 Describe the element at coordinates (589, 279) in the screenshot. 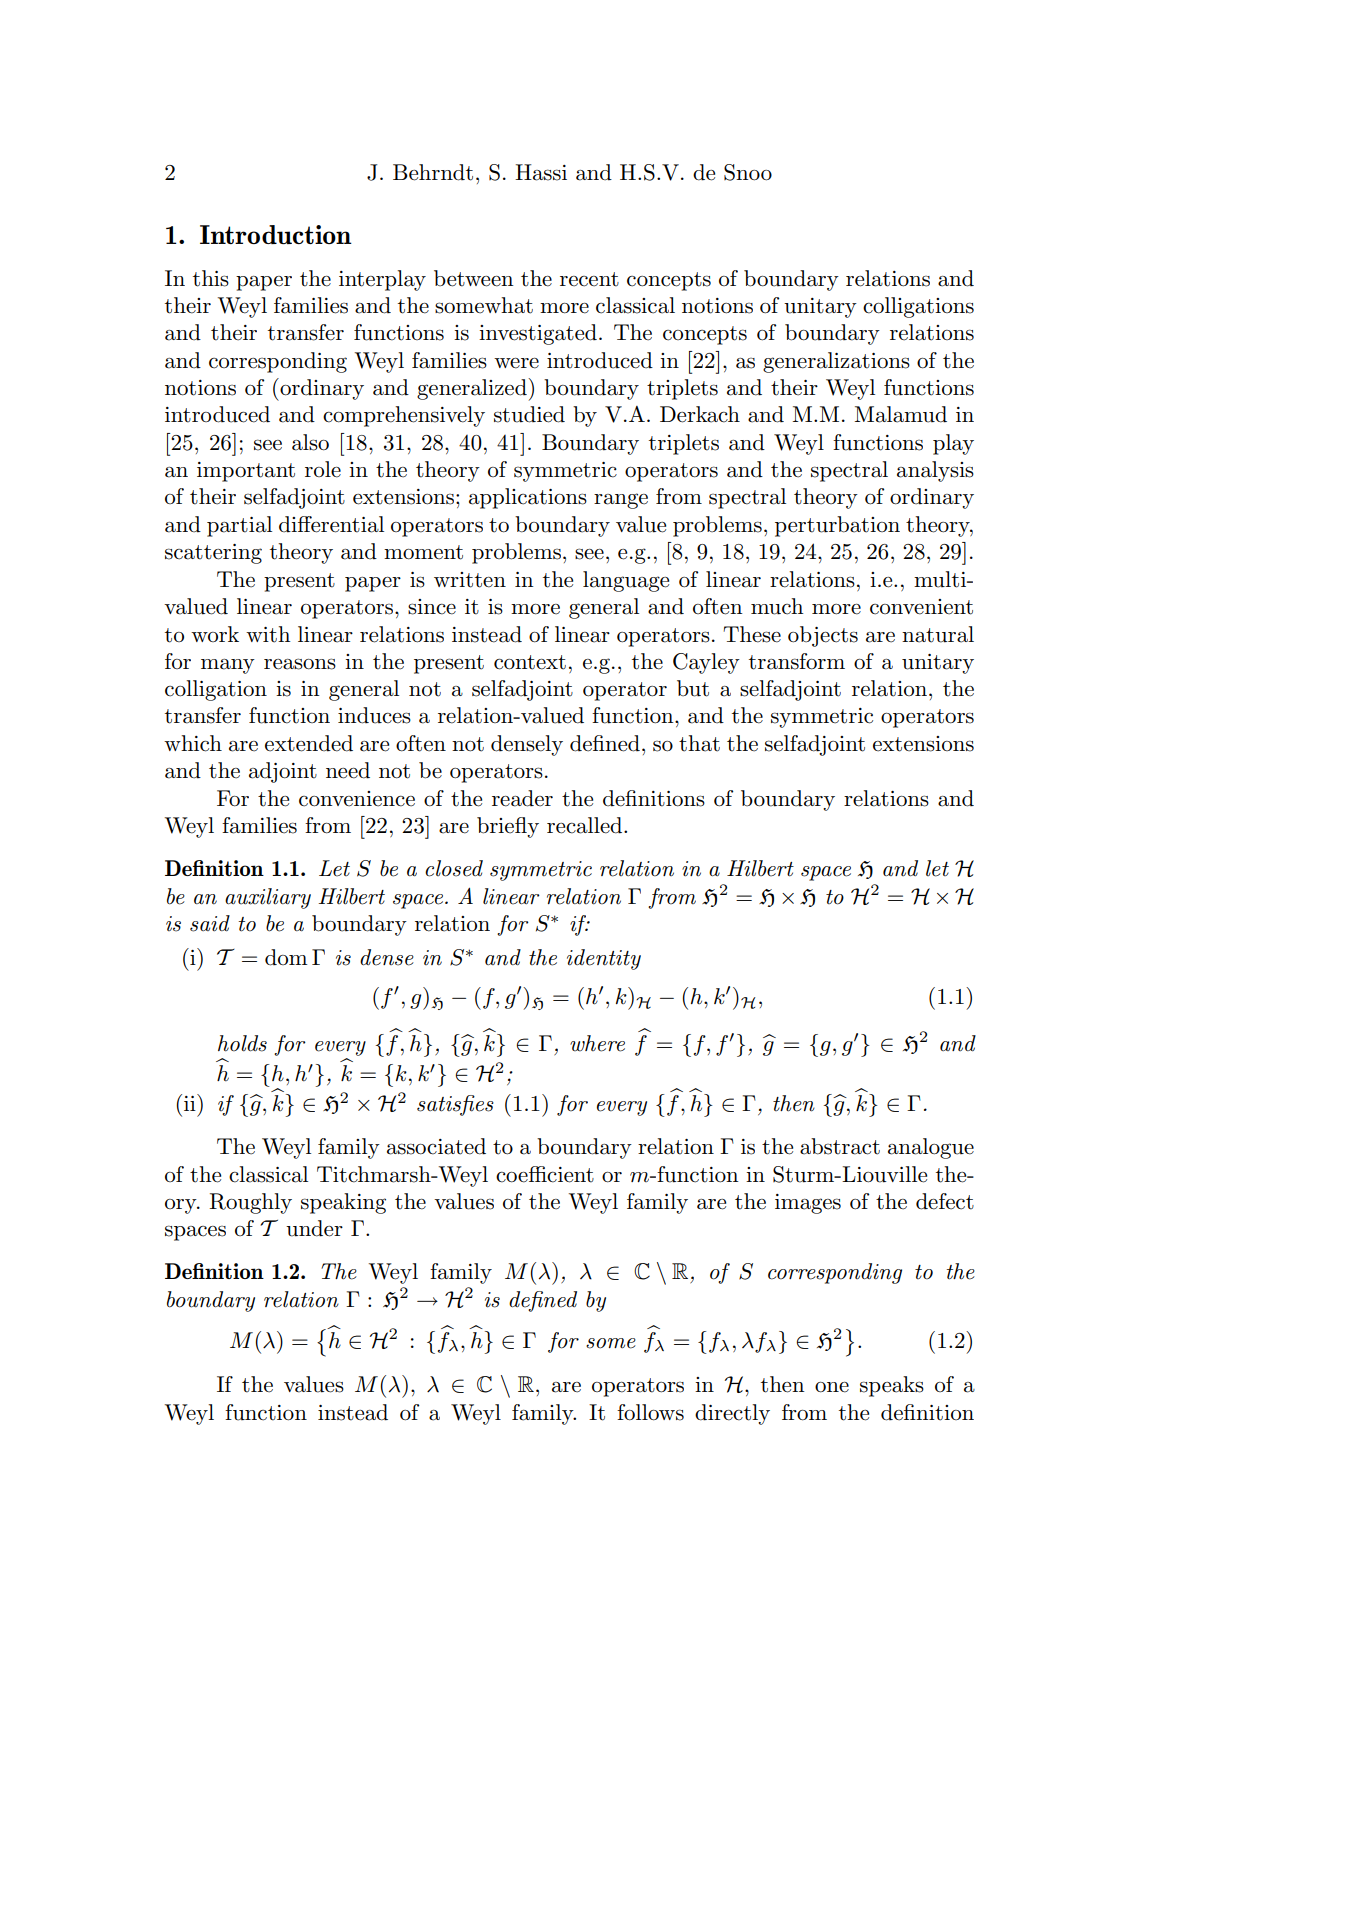

I see `recent` at that location.
